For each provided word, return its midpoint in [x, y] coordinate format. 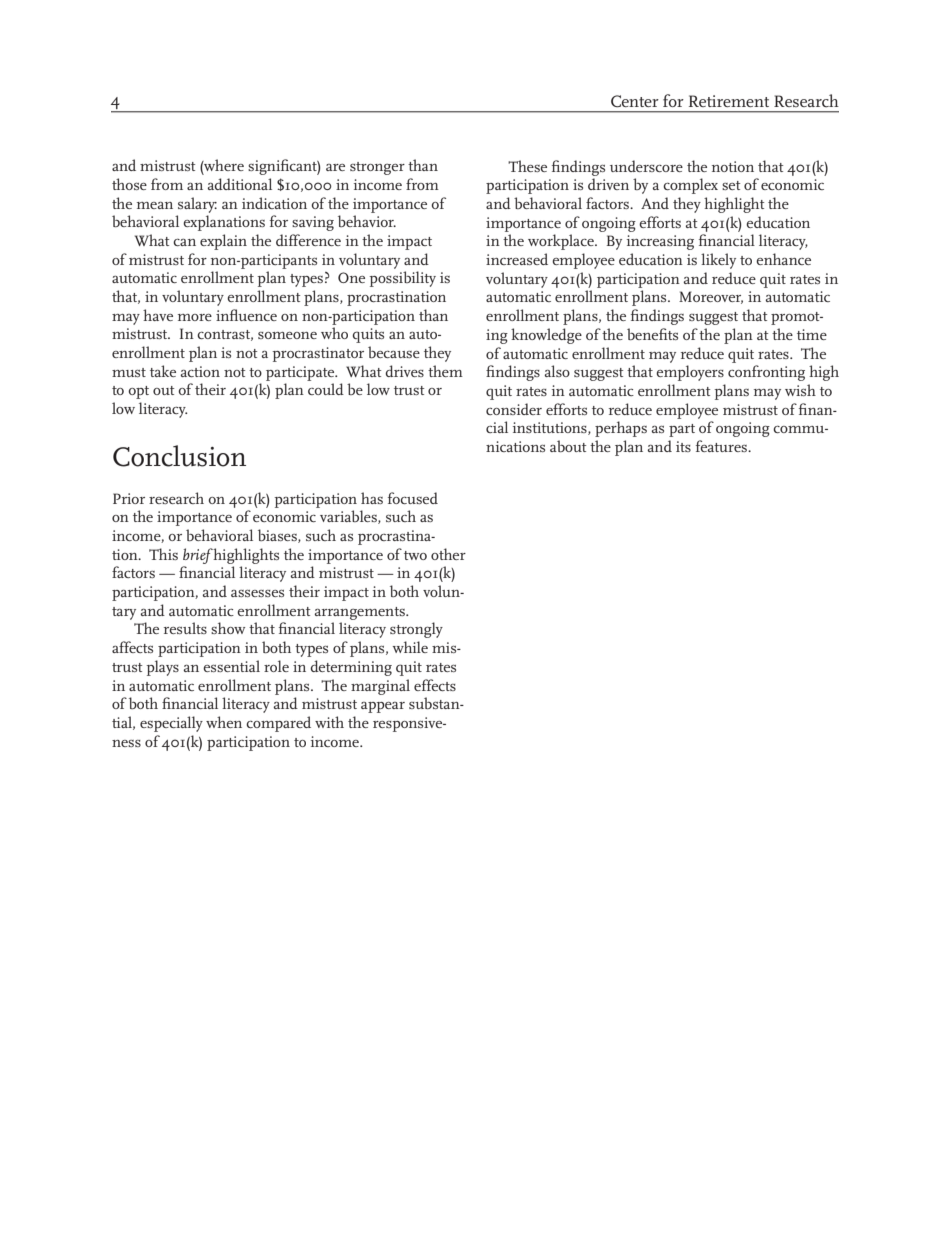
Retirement [729, 101]
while [410, 647]
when [224, 722]
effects [435, 685]
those [129, 184]
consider [514, 409]
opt [138, 392]
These [527, 166]
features [722, 446]
